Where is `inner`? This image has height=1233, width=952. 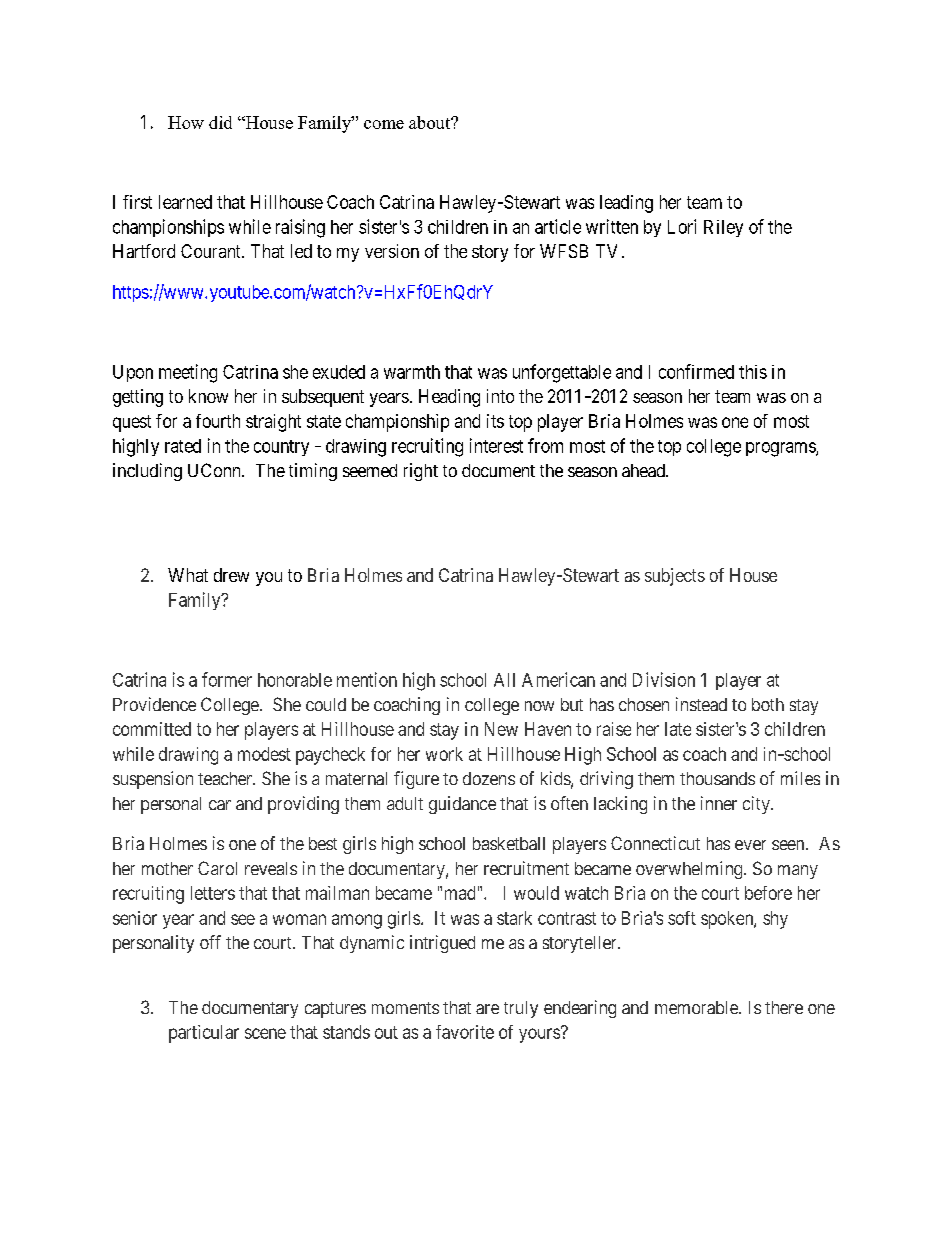
inner is located at coordinates (719, 803).
